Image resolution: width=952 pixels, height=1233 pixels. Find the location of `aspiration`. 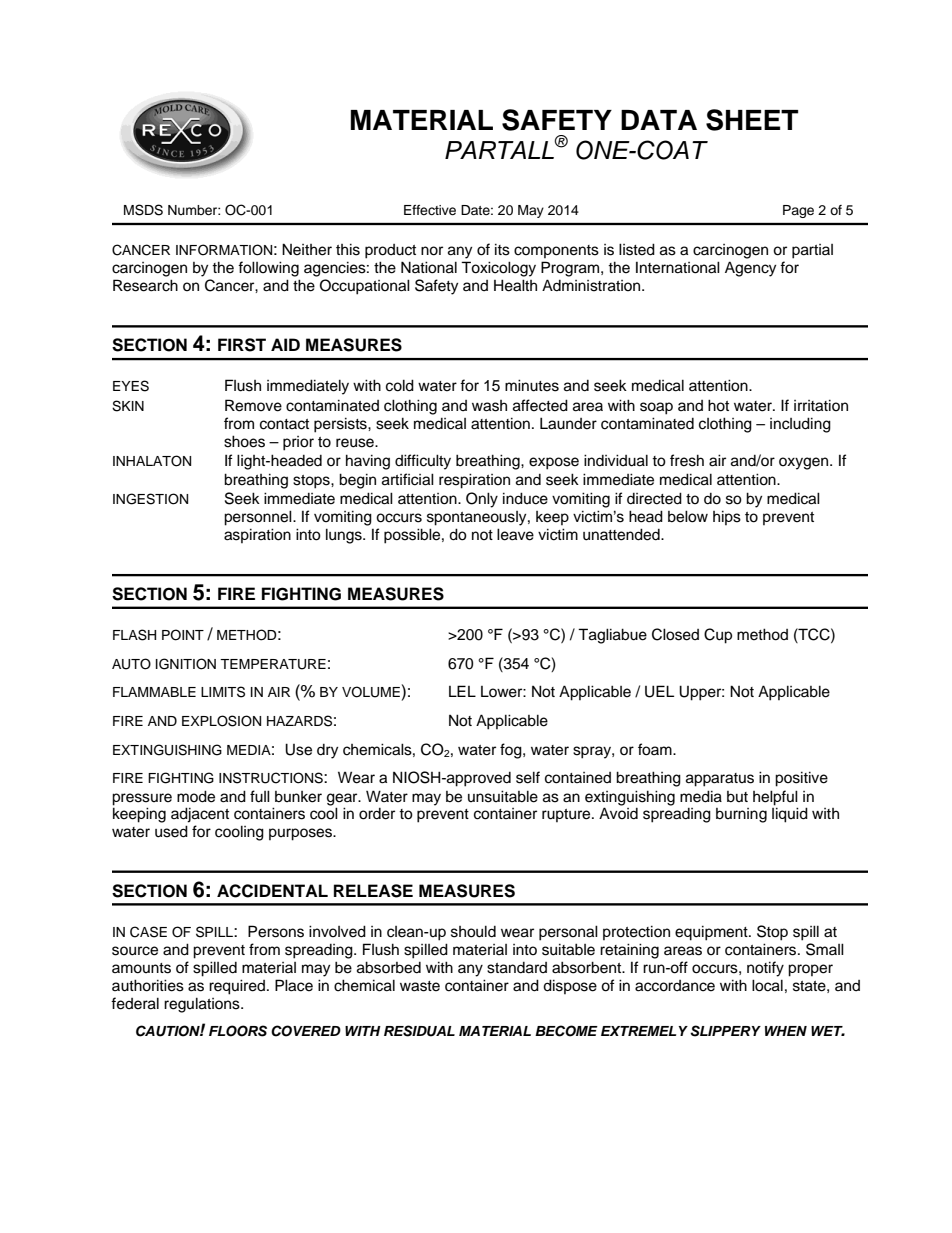

aspiration is located at coordinates (257, 535).
